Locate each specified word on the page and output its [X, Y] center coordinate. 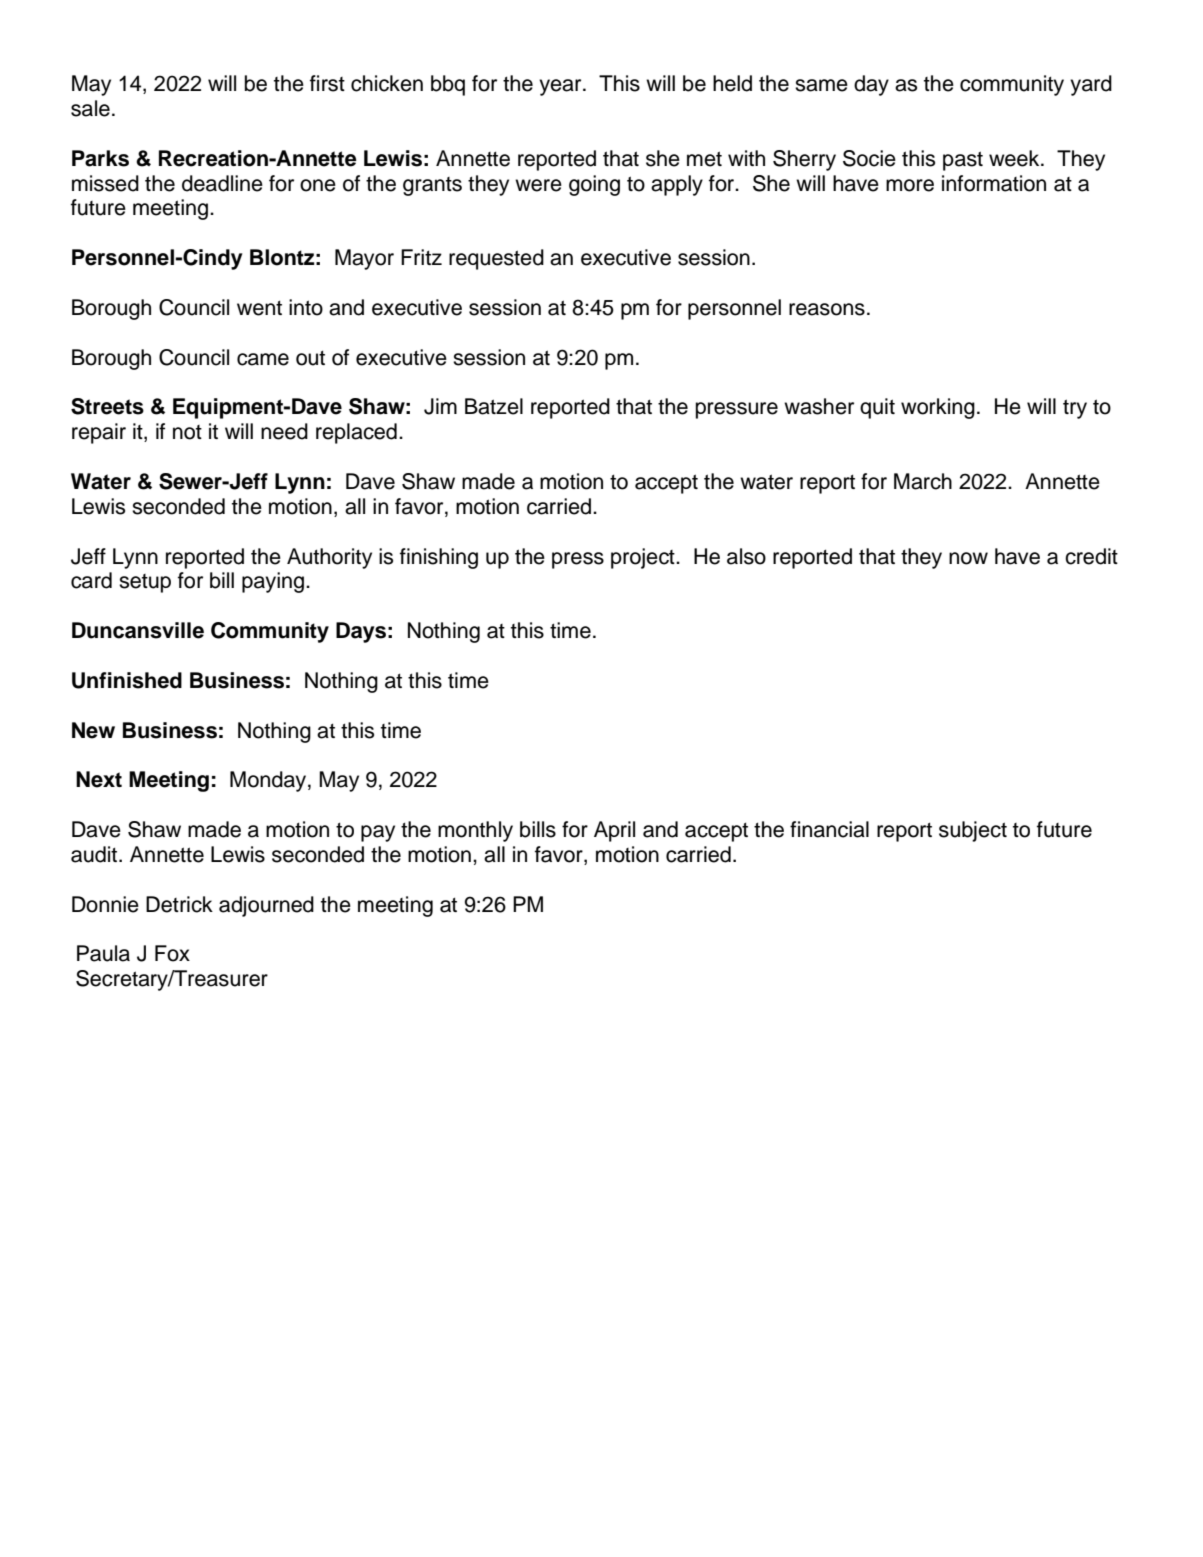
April [614, 831]
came [263, 359]
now [968, 558]
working [938, 408]
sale [90, 108]
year [561, 87]
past [963, 161]
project [644, 558]
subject [973, 831]
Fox [172, 953]
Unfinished [127, 680]
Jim [440, 406]
